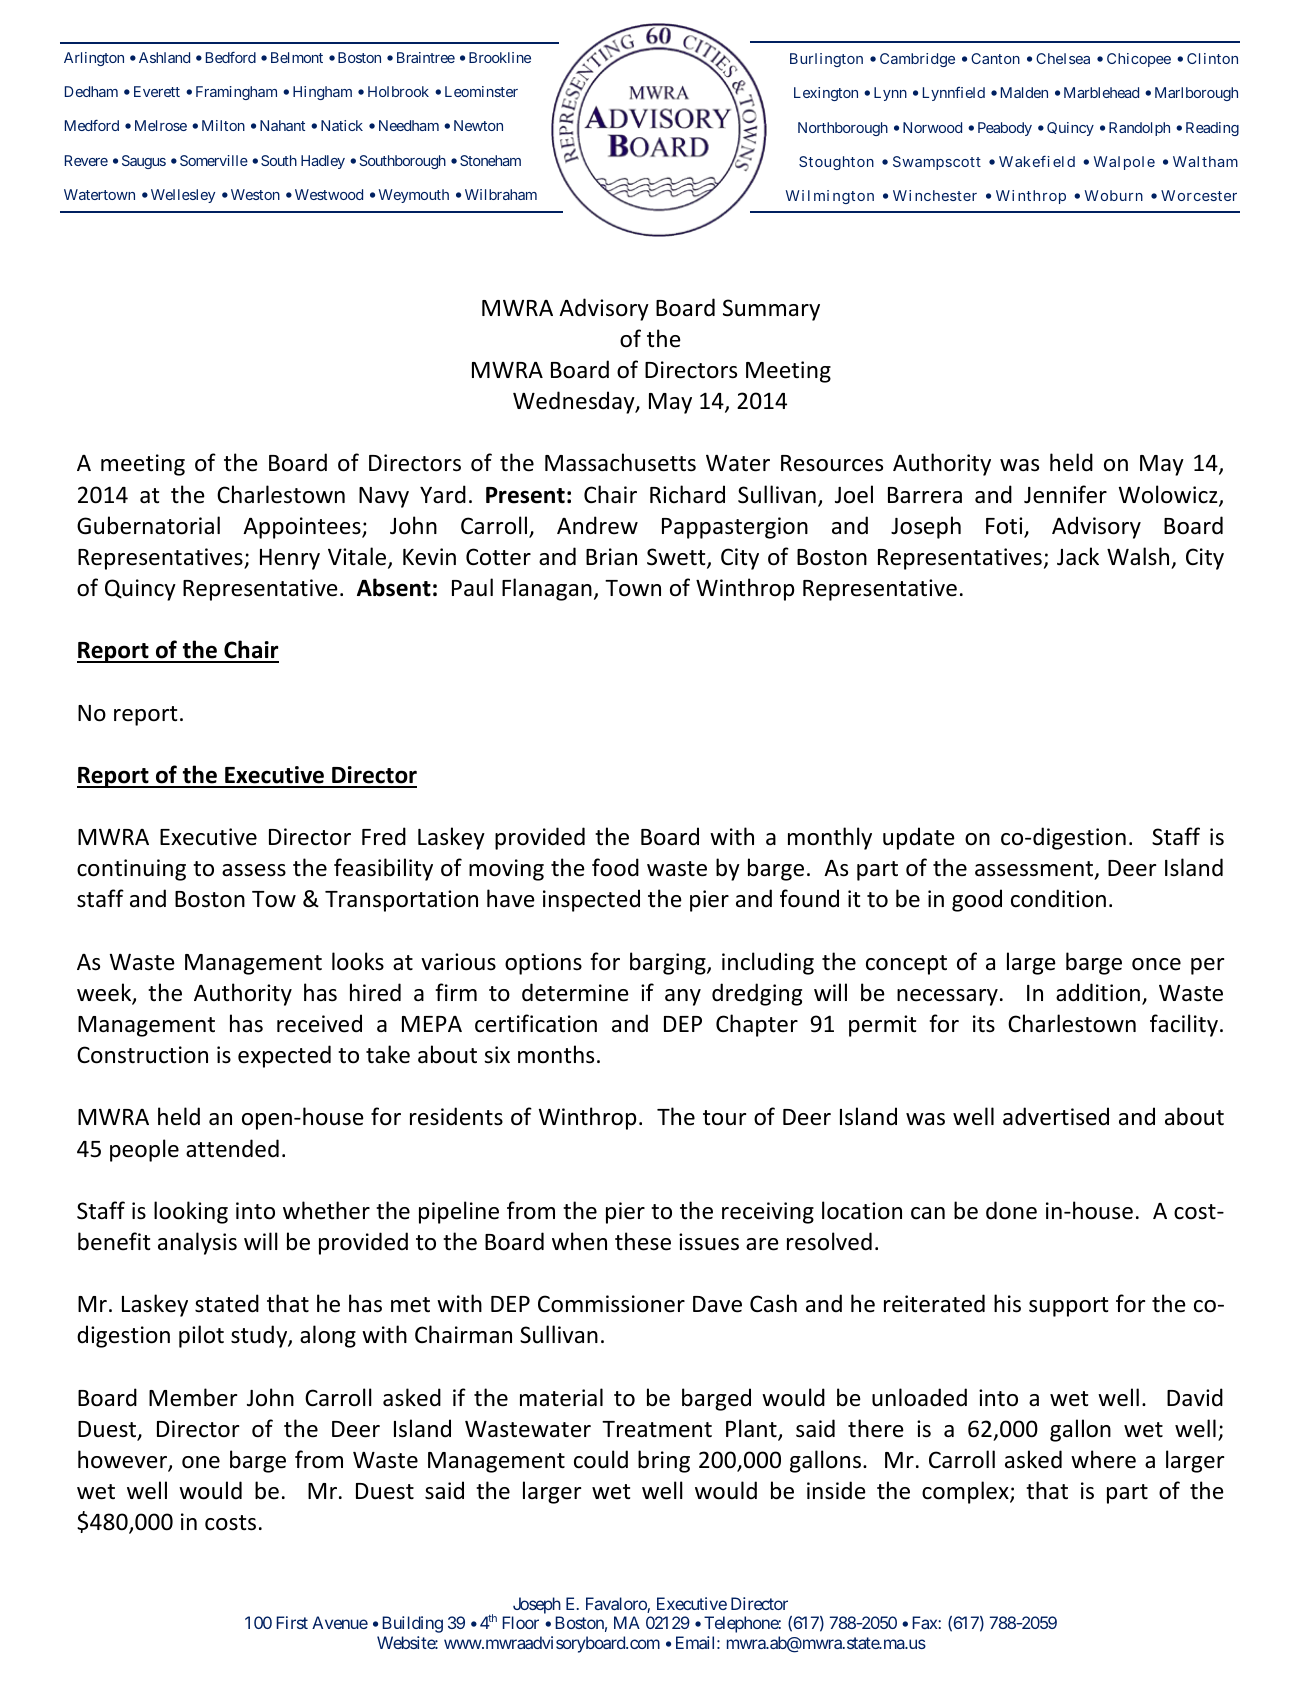 The height and width of the image is (1684, 1301). Describe the element at coordinates (520, 1622) in the image. I see `Floor` at that location.
